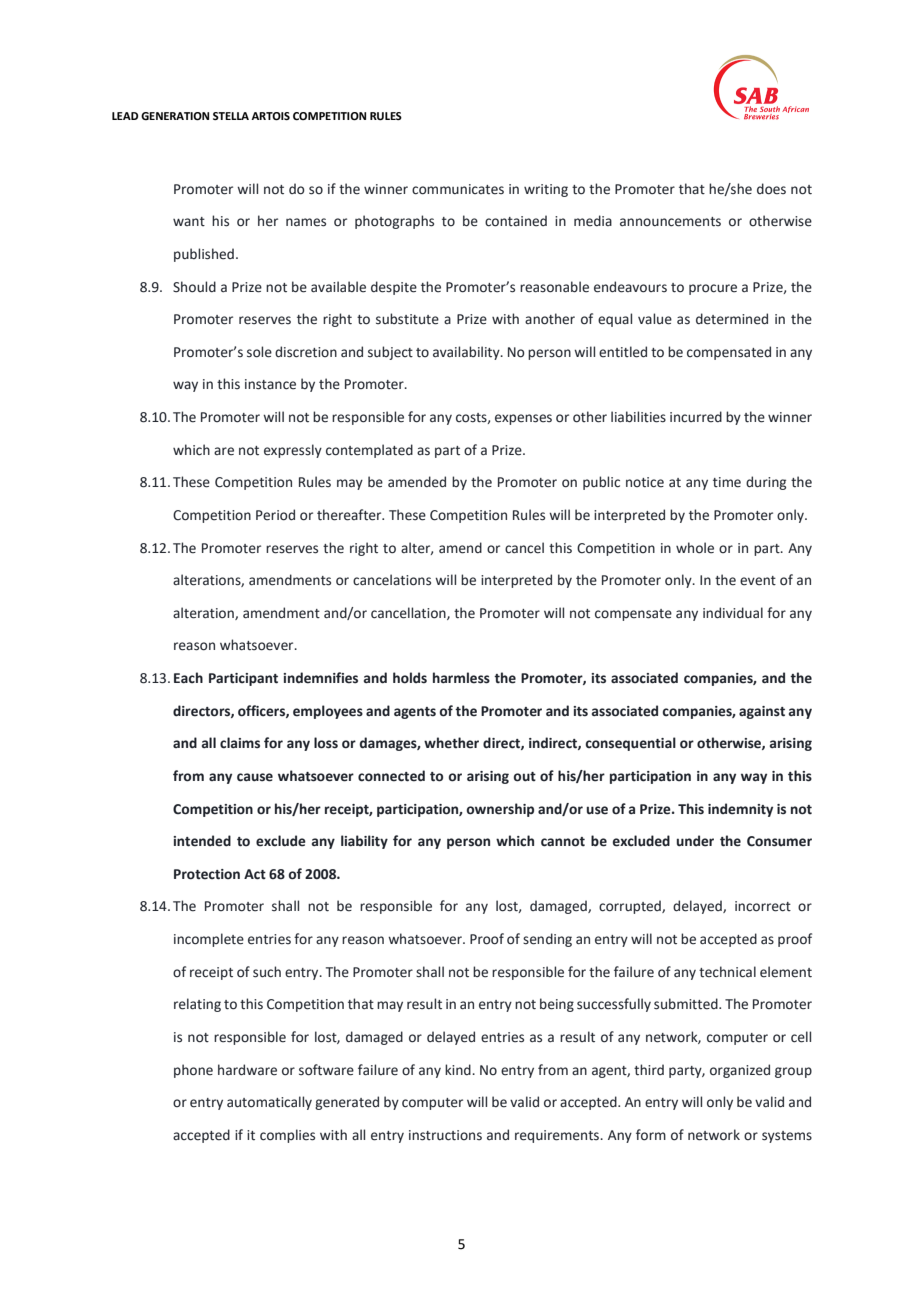 The width and height of the page is (924, 1308). Describe the element at coordinates (188, 677) in the page. I see `Each` at that location.
